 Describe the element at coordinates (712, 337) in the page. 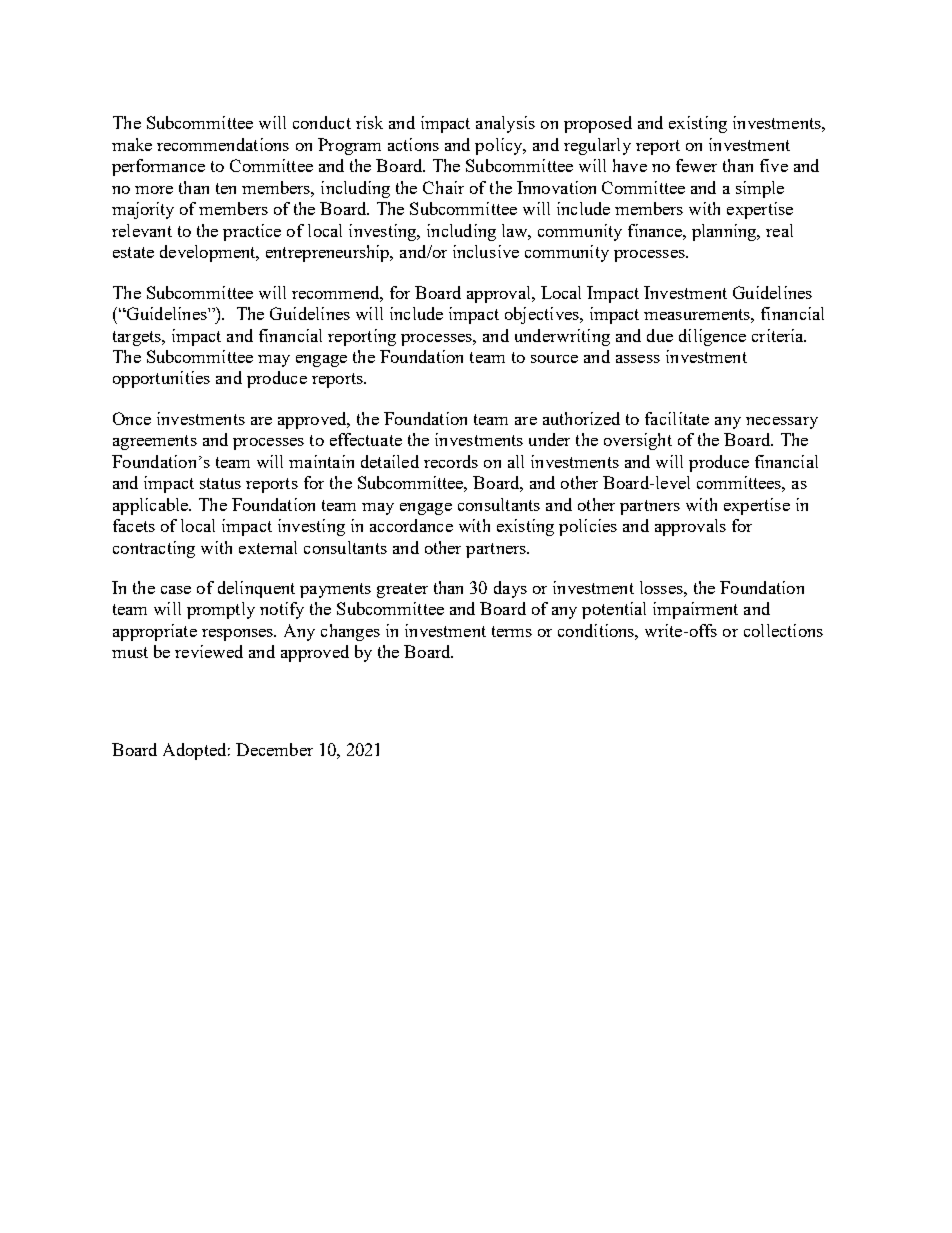

I see `diligence` at that location.
